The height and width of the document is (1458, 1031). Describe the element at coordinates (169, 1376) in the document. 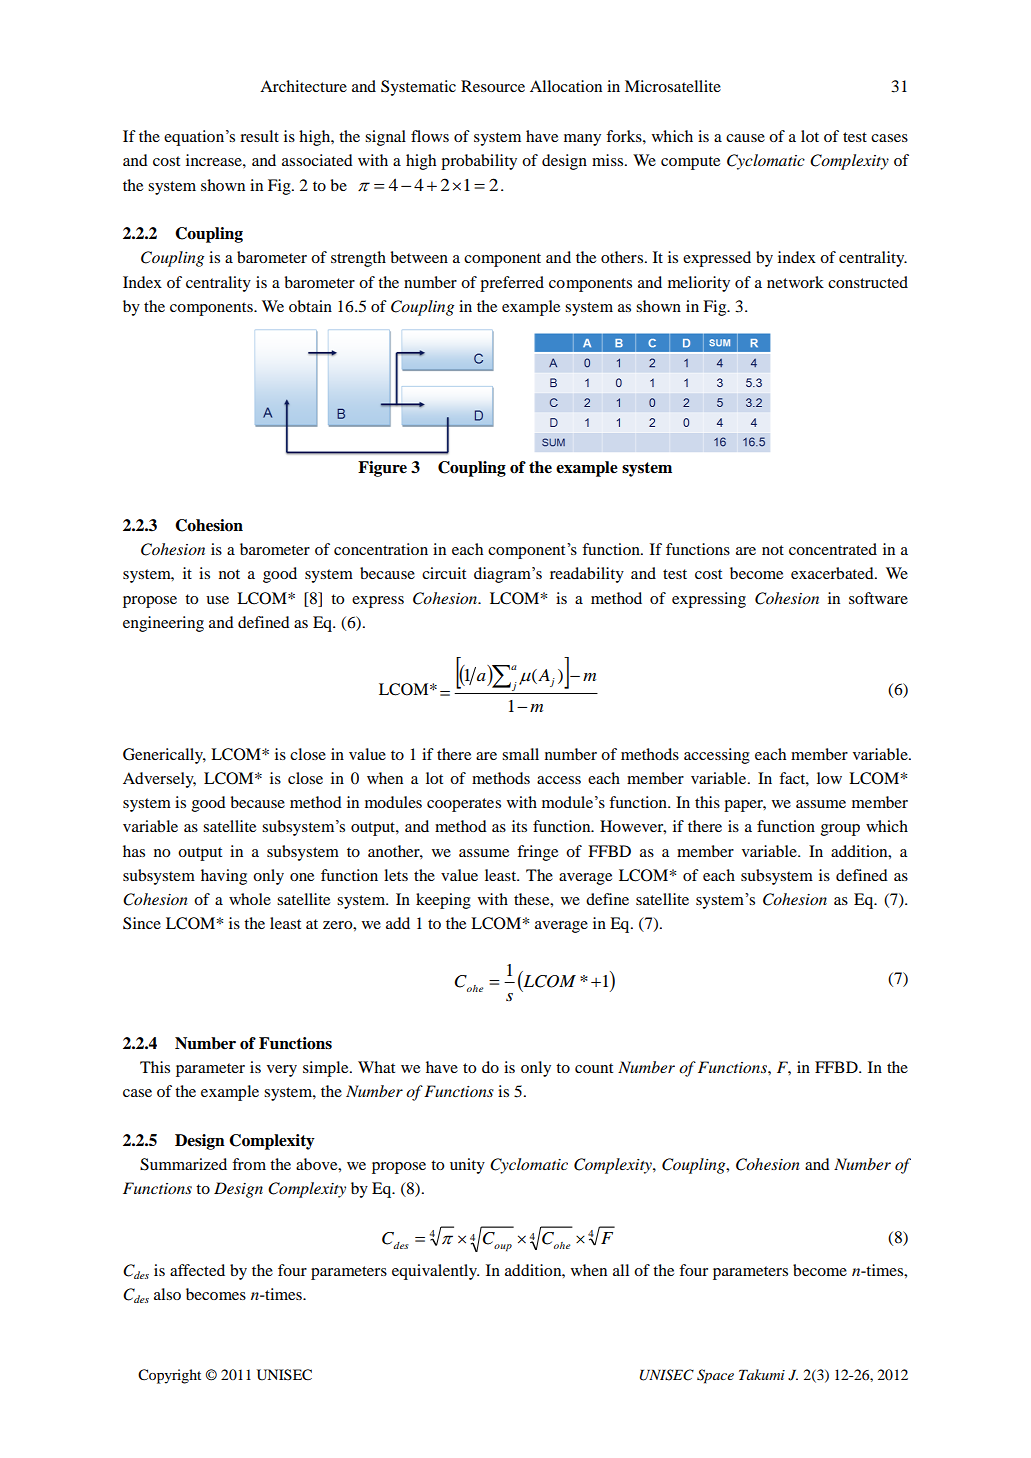

I see `Copyright` at that location.
